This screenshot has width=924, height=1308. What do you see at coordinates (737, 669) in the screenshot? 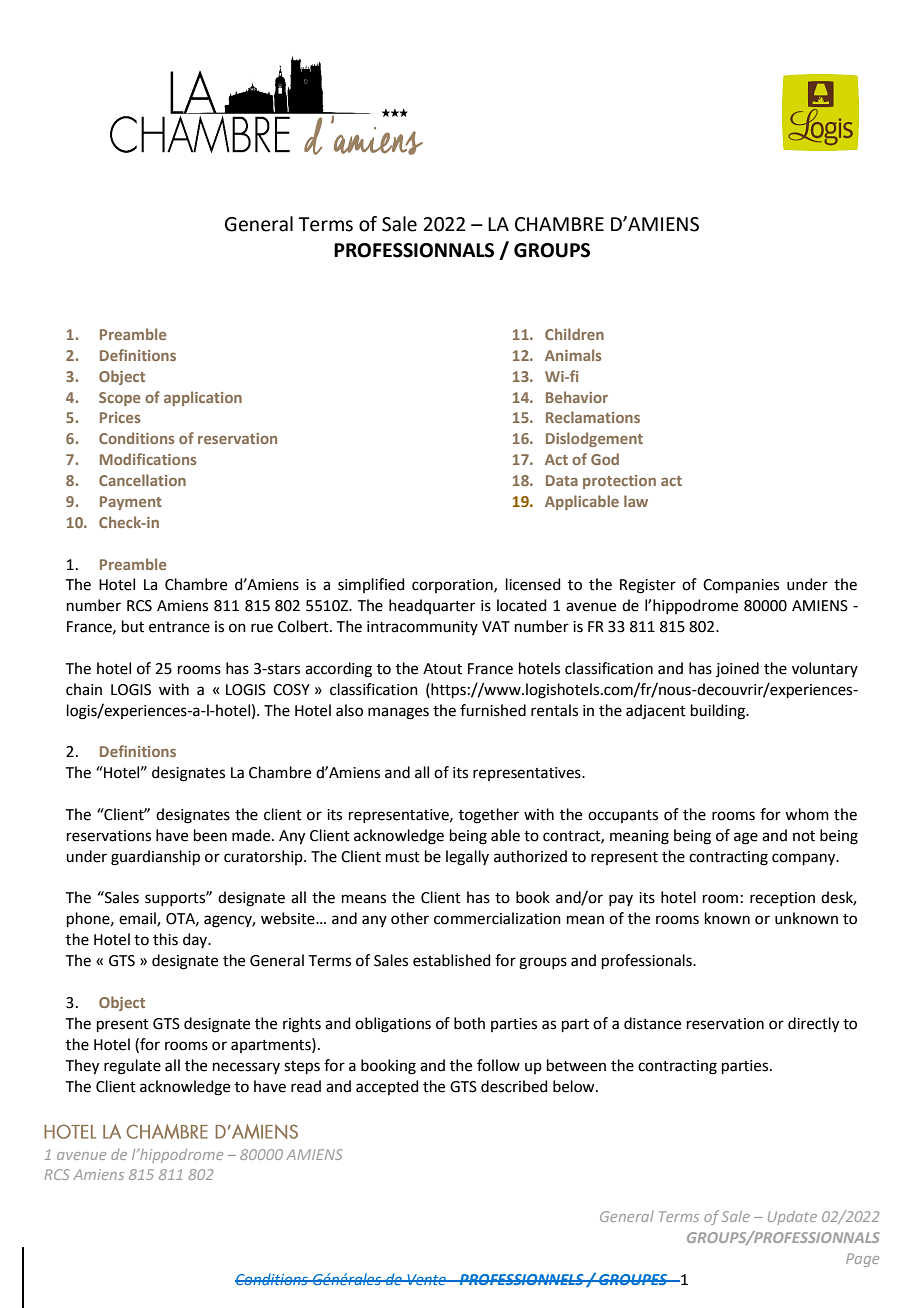
I see `joined` at bounding box center [737, 669].
